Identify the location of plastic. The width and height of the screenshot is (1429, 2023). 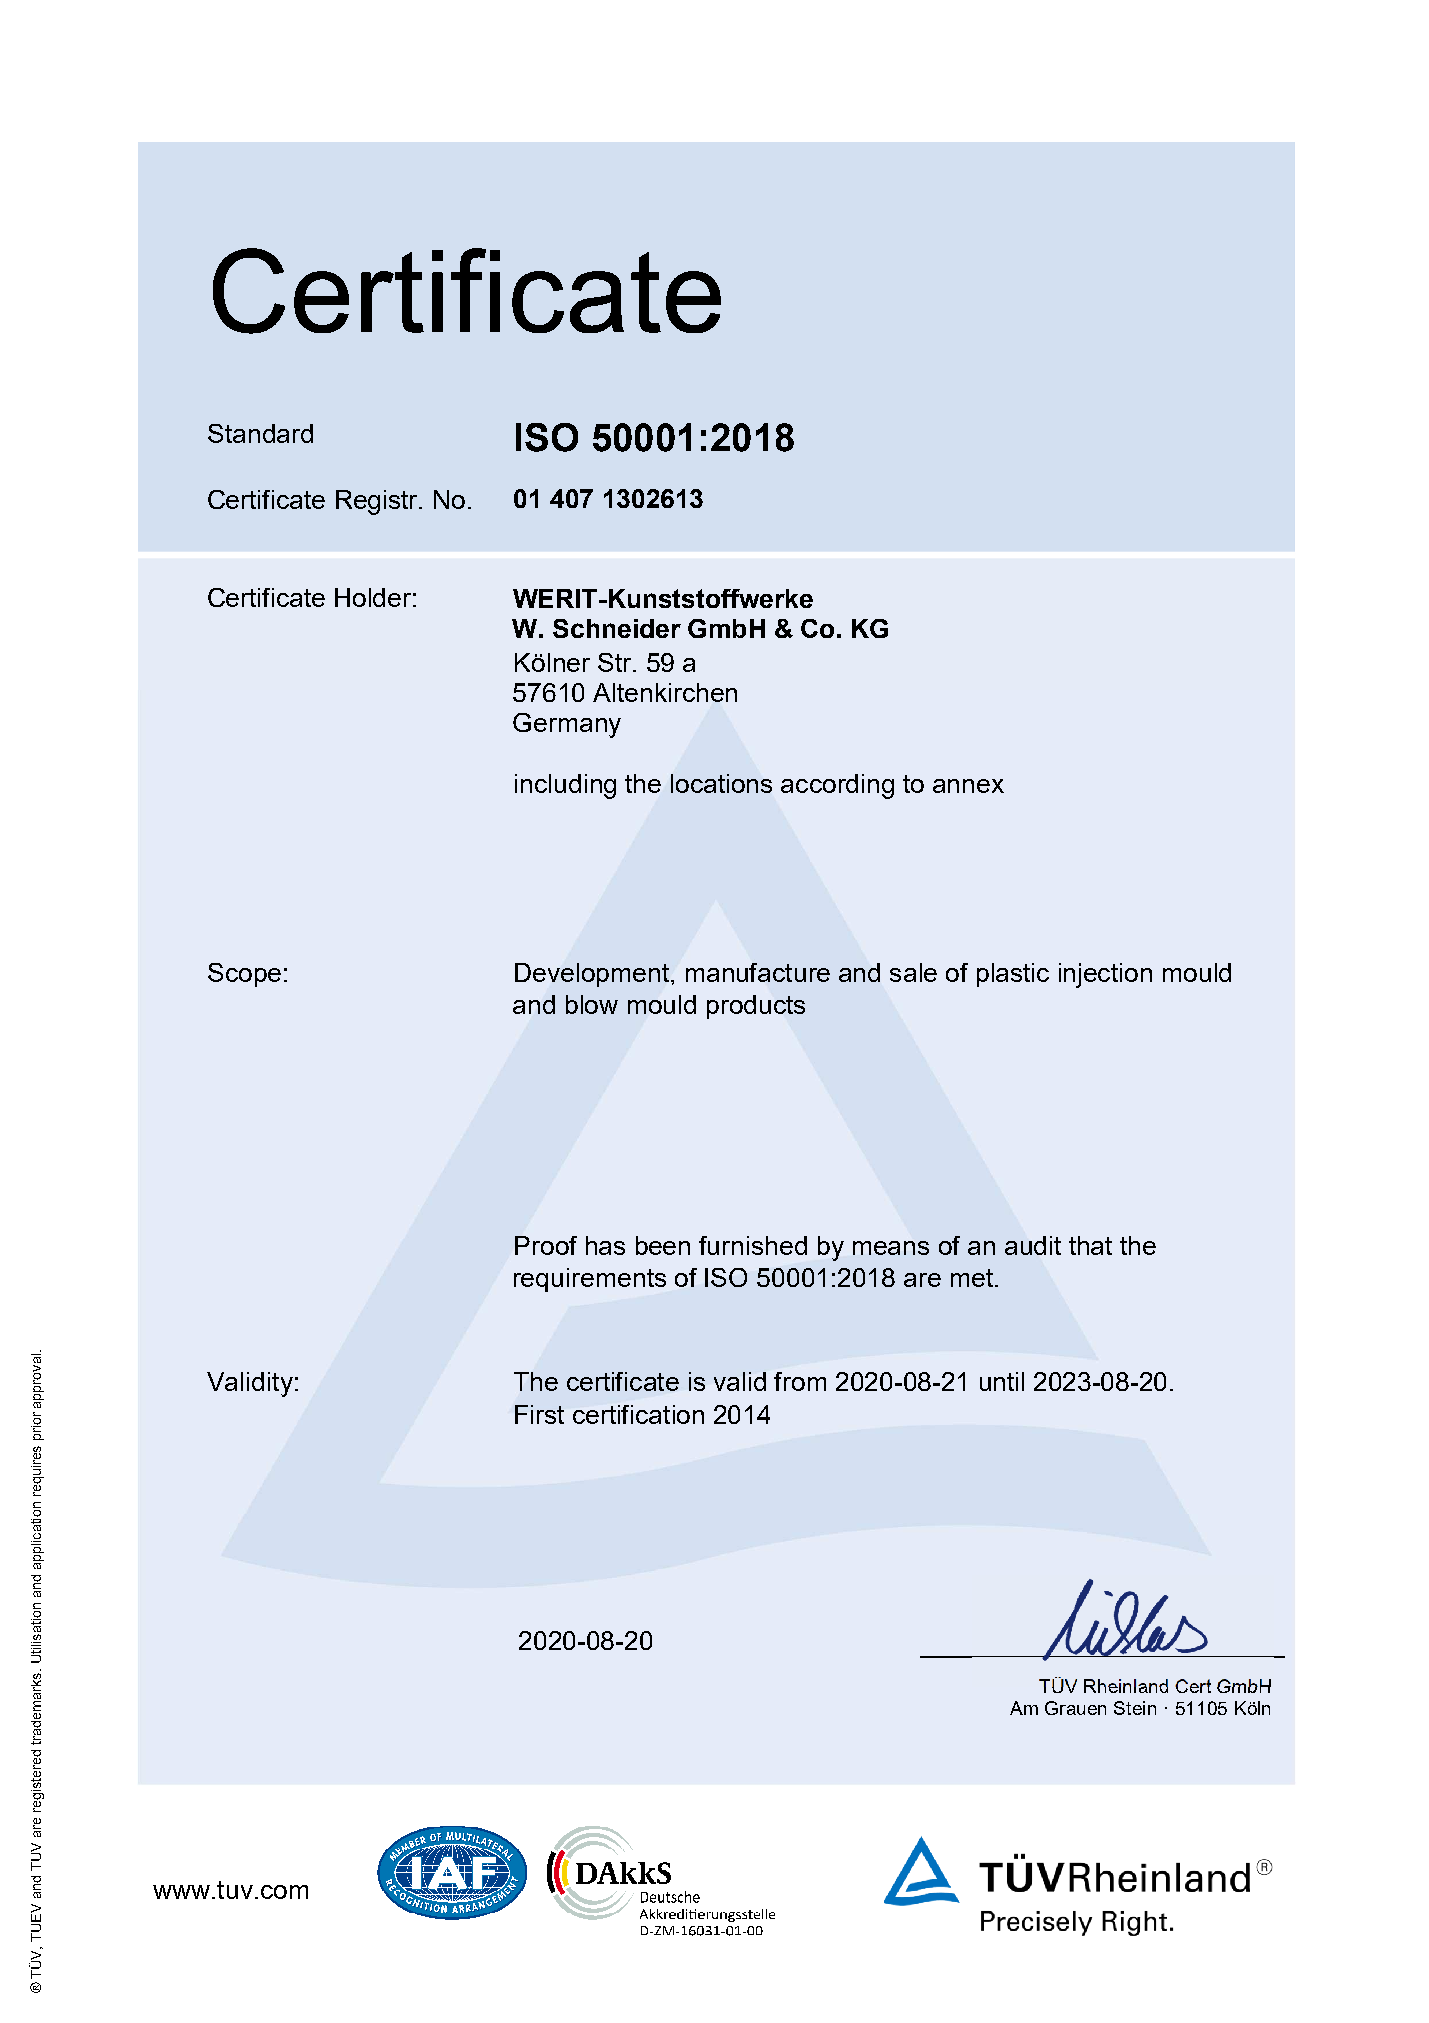
(1013, 975).
